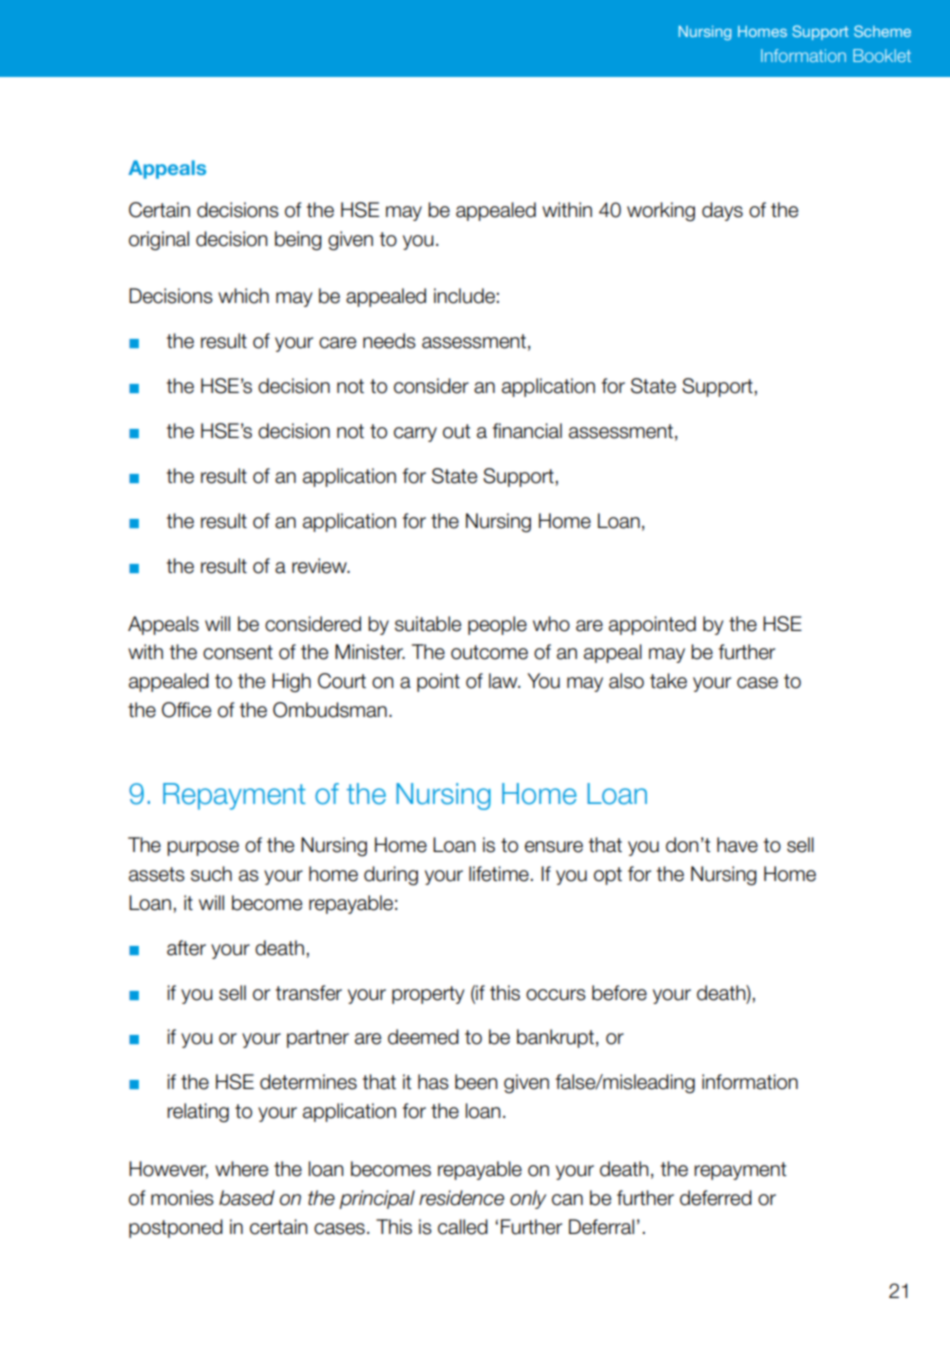  What do you see at coordinates (661, 212) in the screenshot?
I see `working` at bounding box center [661, 212].
